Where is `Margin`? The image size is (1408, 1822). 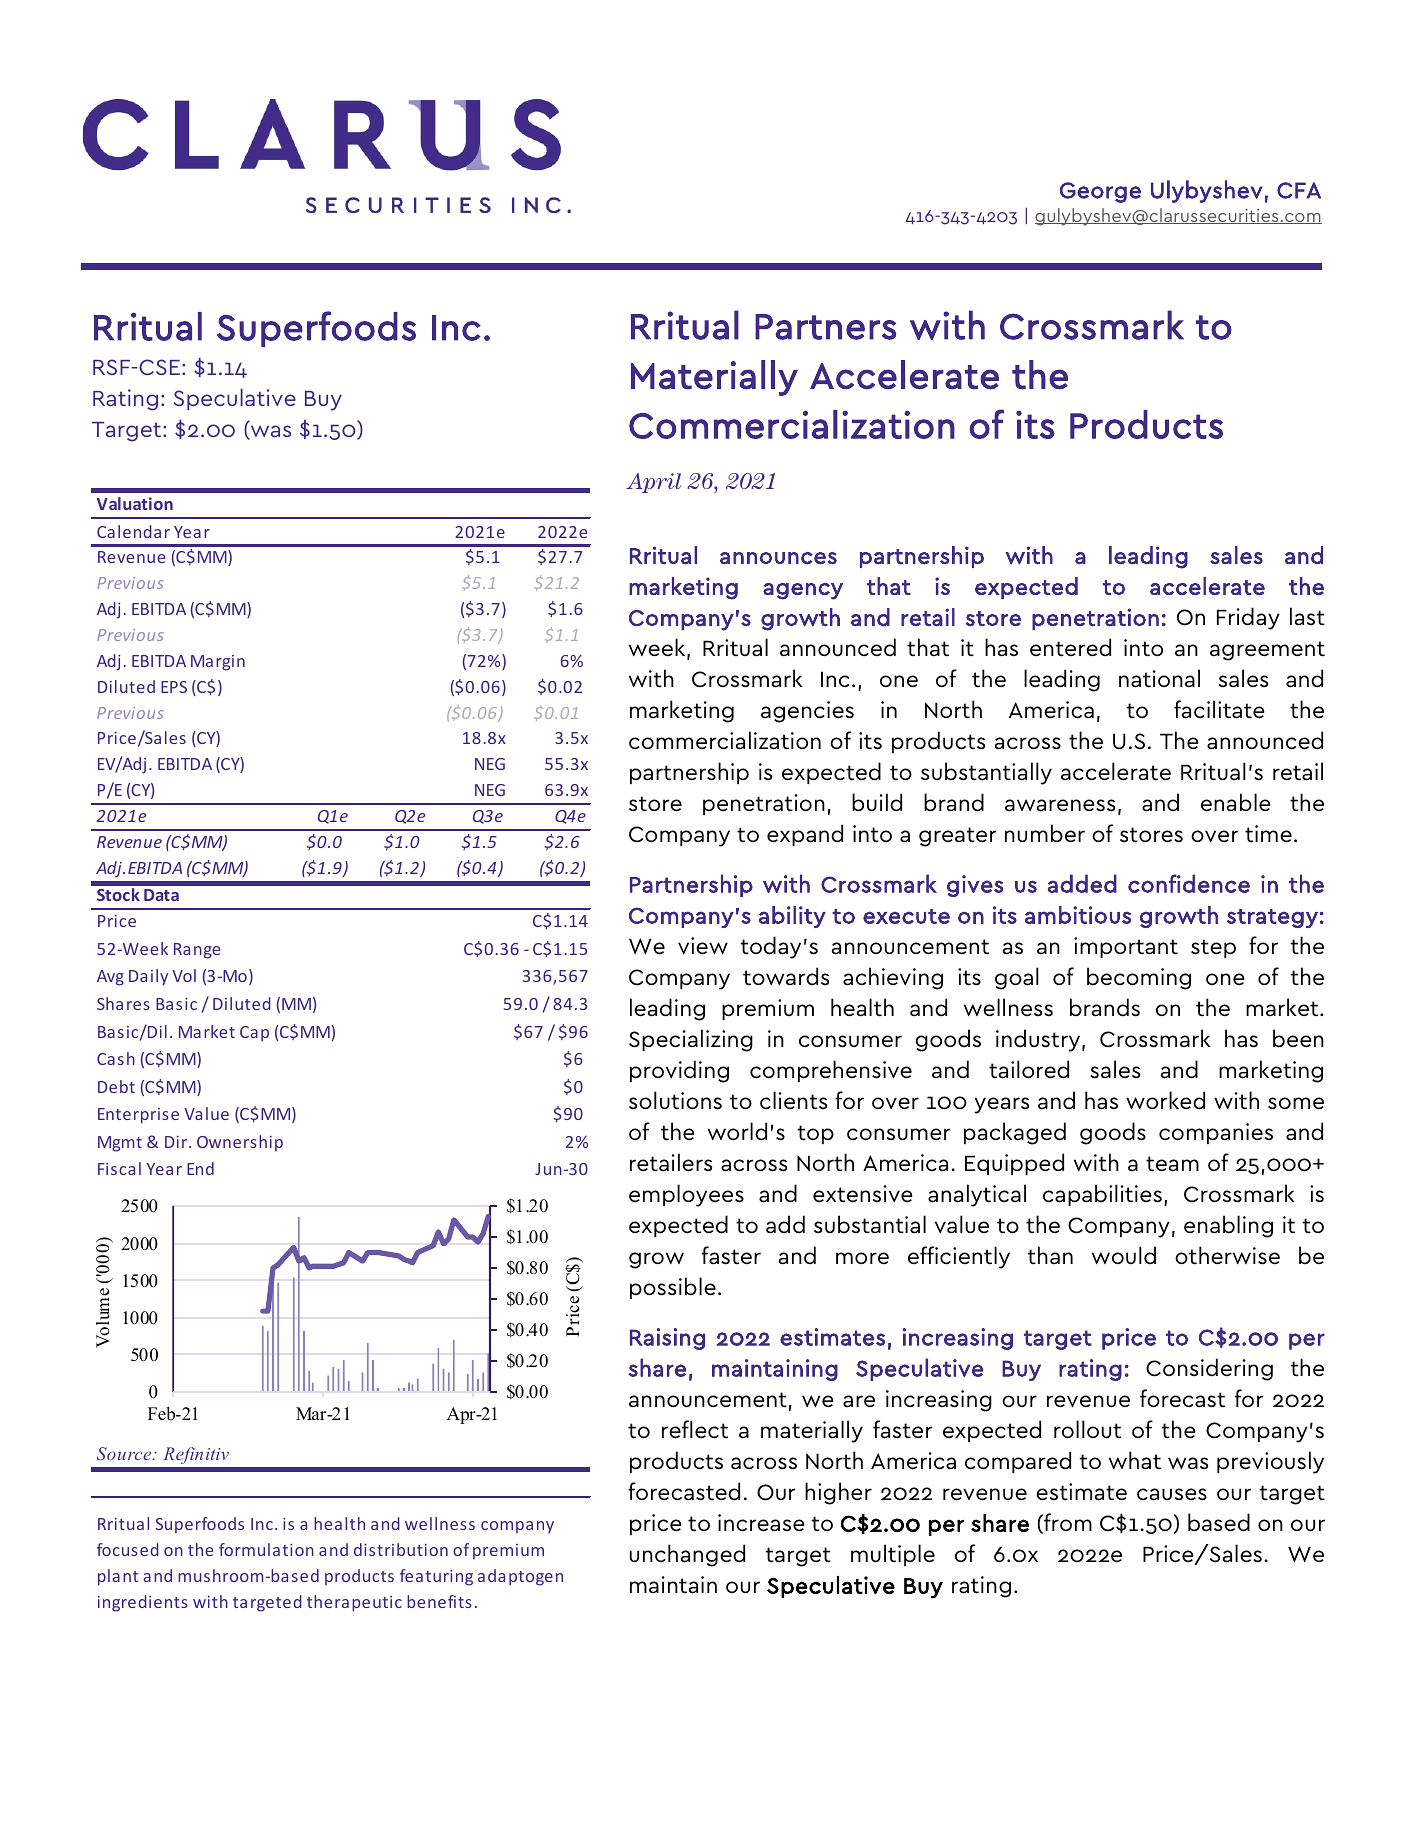
Margin is located at coordinates (218, 663).
